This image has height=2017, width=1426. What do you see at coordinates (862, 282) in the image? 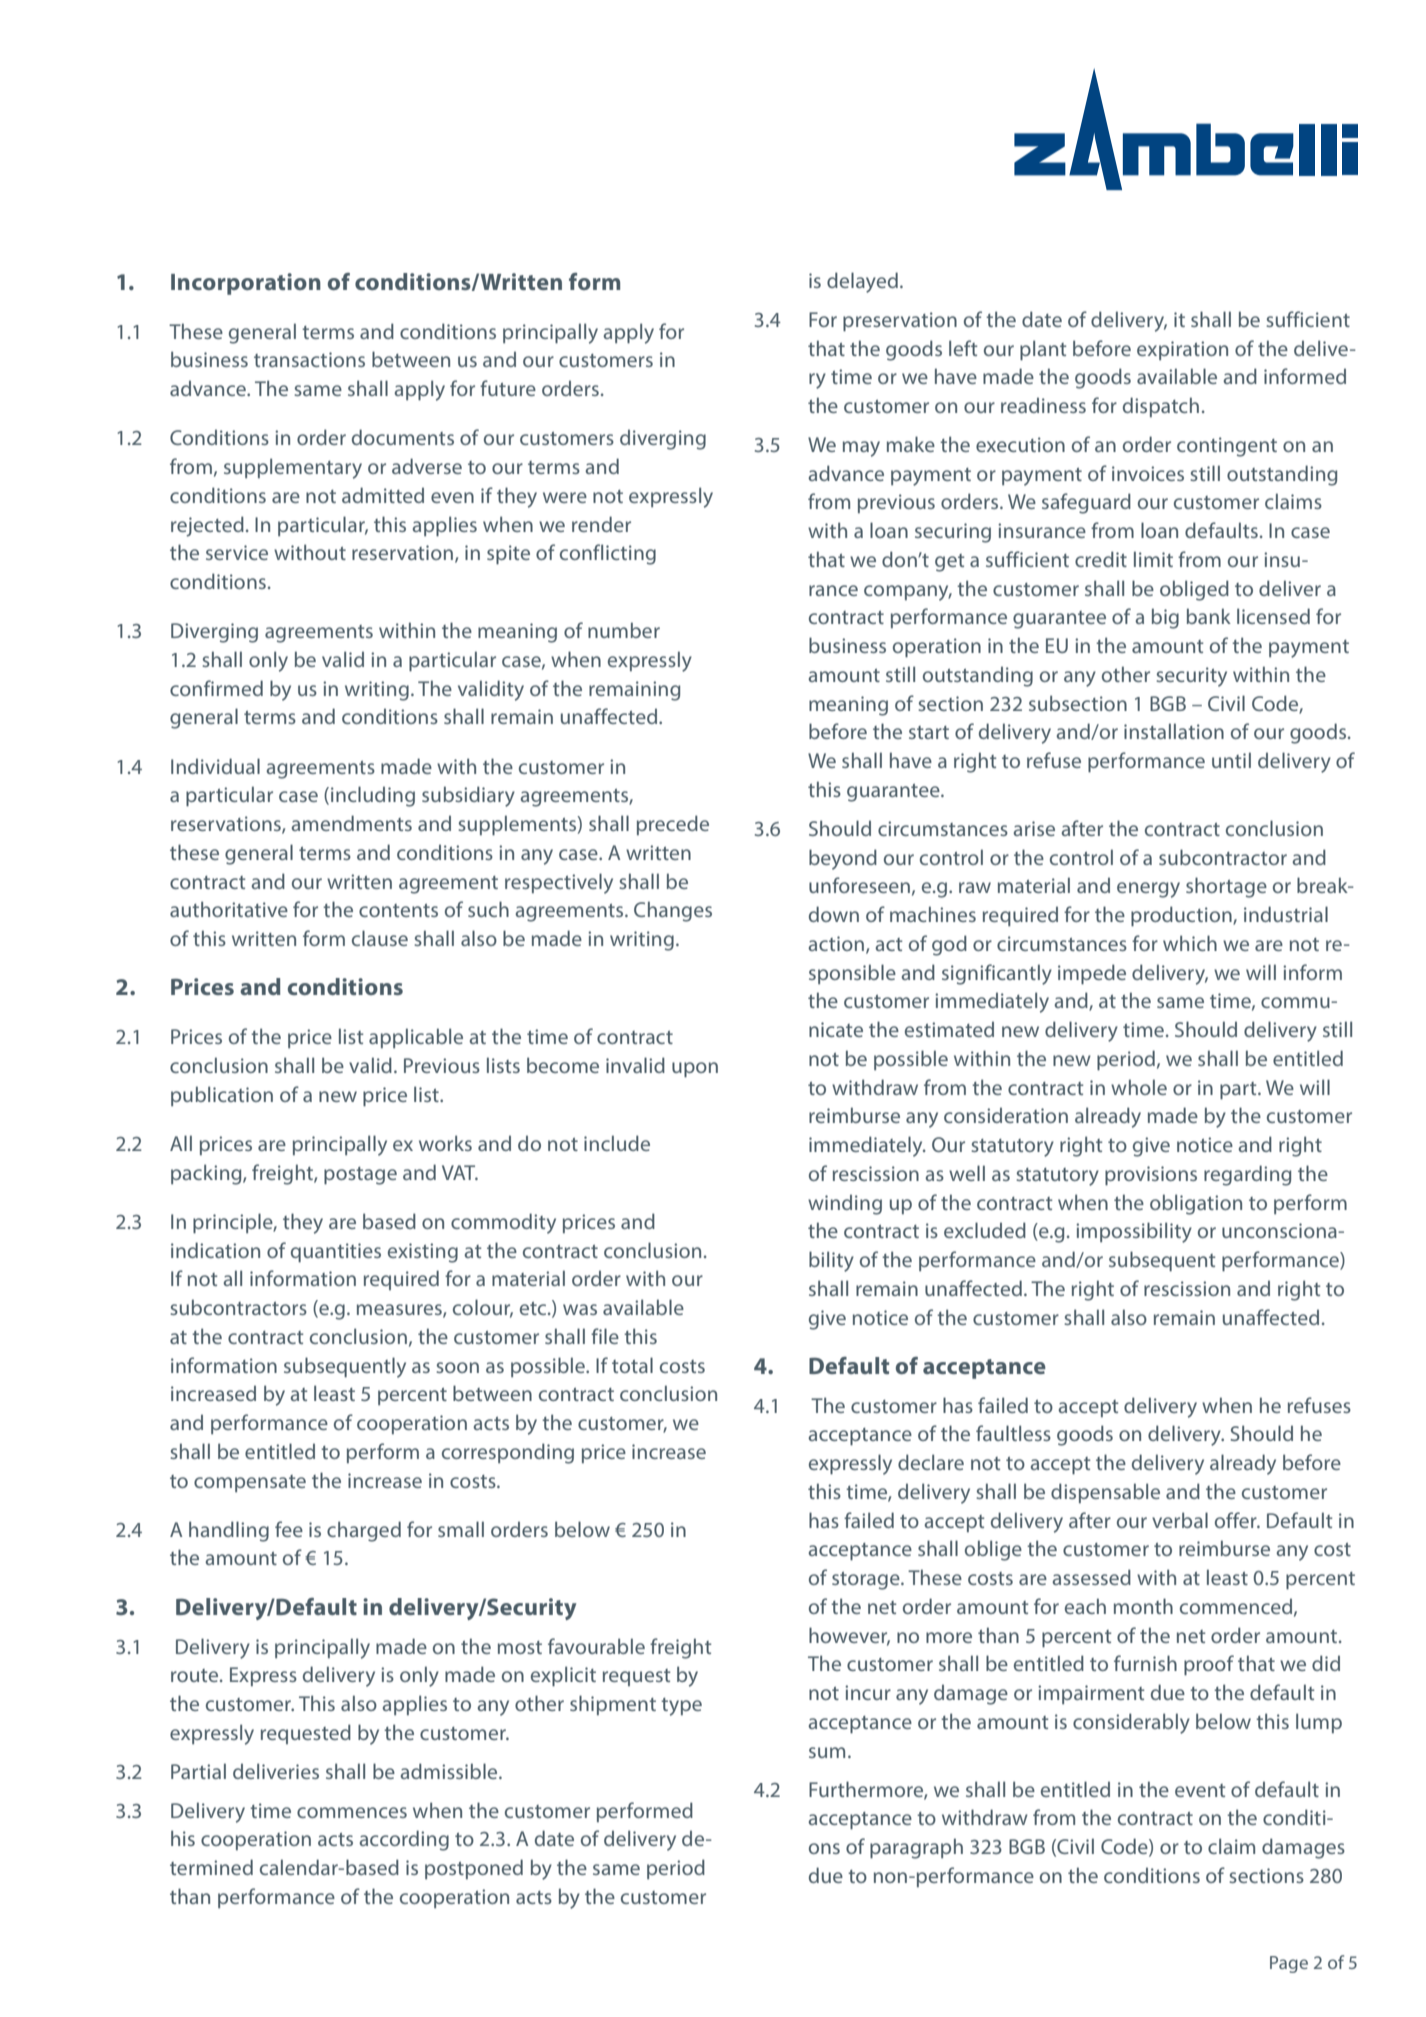
I see `delayed` at bounding box center [862, 282].
